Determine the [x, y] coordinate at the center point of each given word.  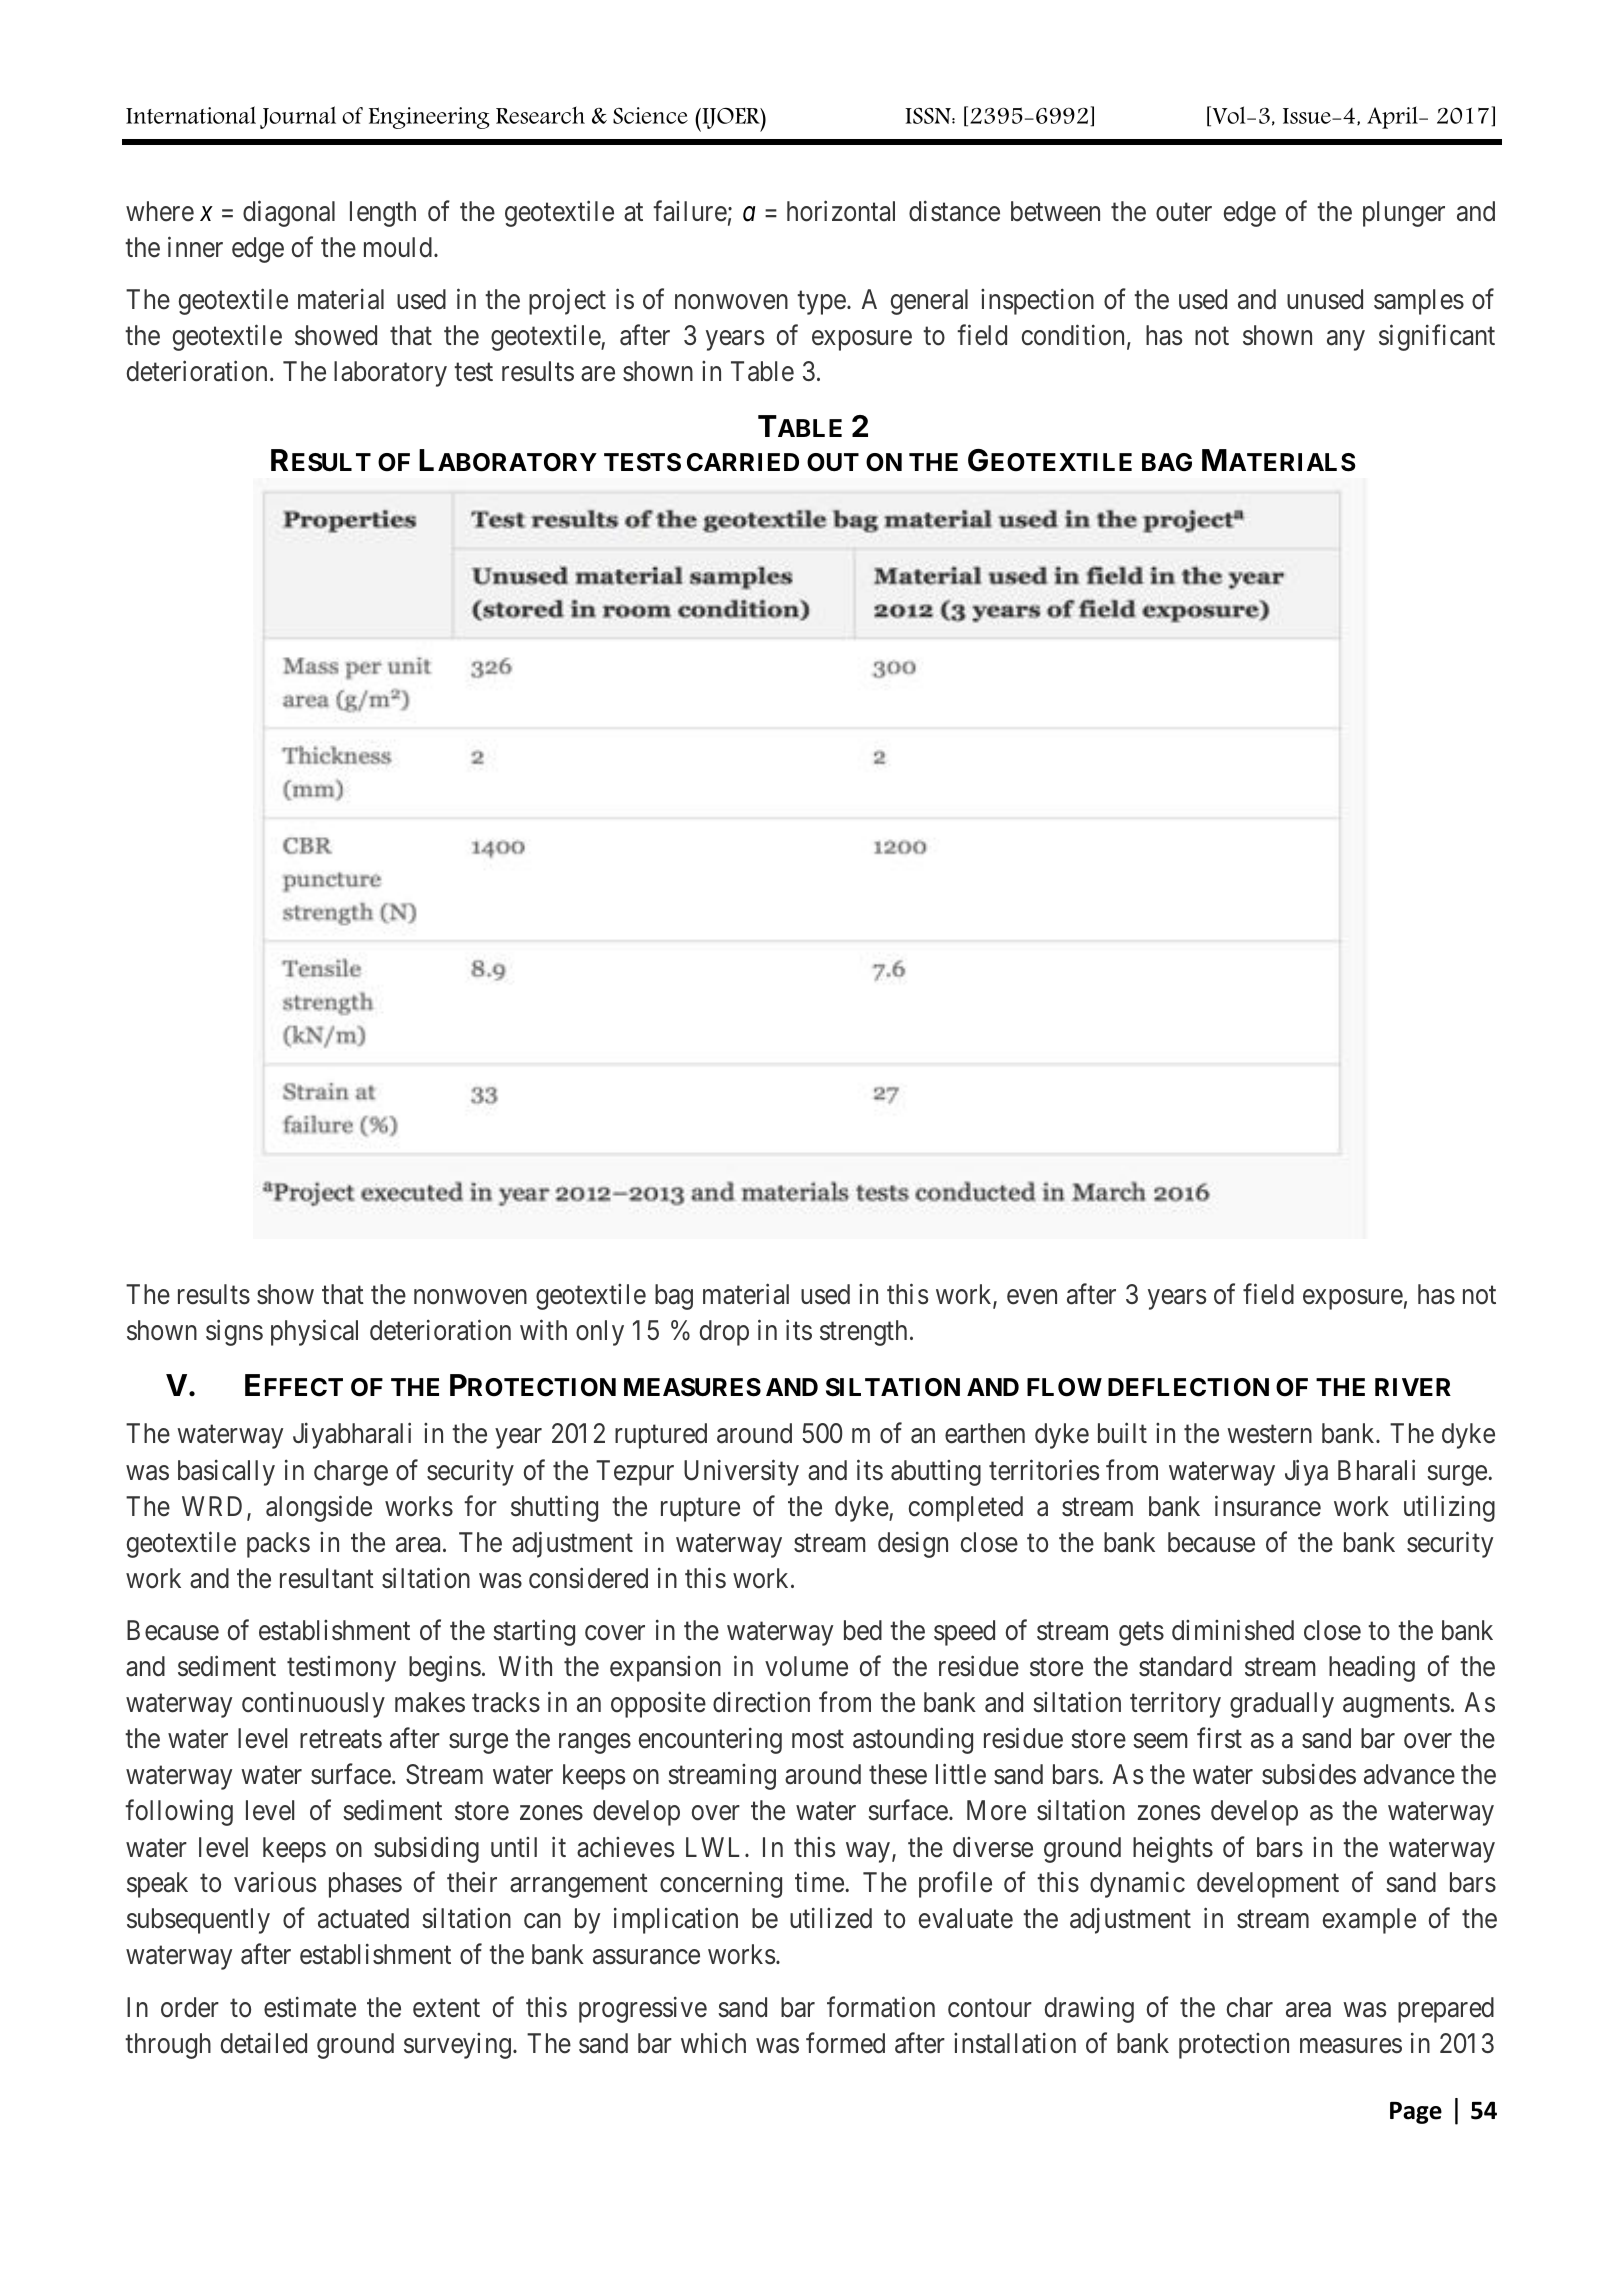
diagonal [289, 213]
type [821, 303]
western [1269, 1435]
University [741, 1472]
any [1346, 341]
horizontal [841, 211]
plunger [1404, 214]
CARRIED [743, 462]
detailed [264, 2043]
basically [226, 1472]
